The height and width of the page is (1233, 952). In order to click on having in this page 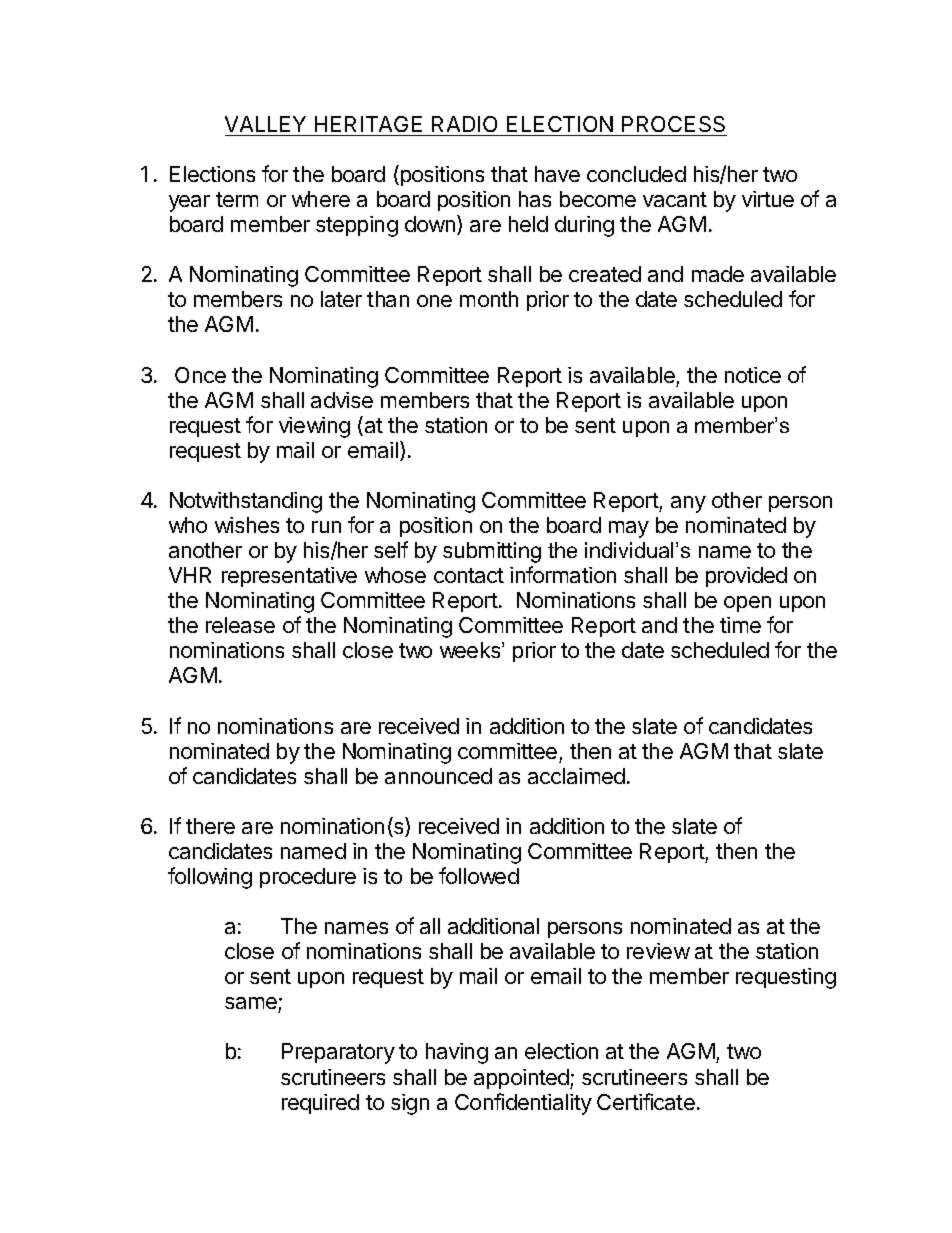, I will do `click(457, 1053)`.
